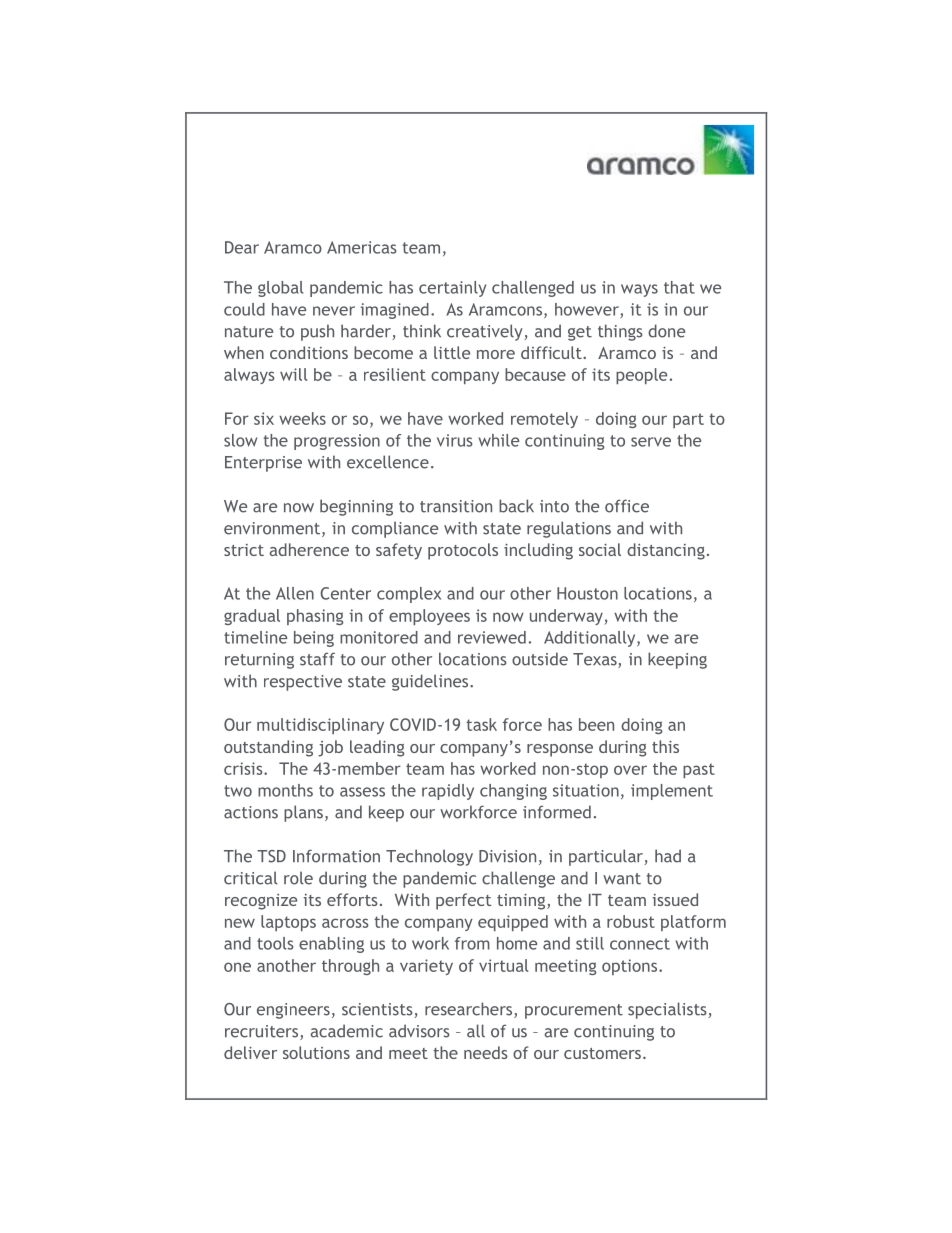 The height and width of the image is (1233, 952). I want to click on office, so click(627, 506).
